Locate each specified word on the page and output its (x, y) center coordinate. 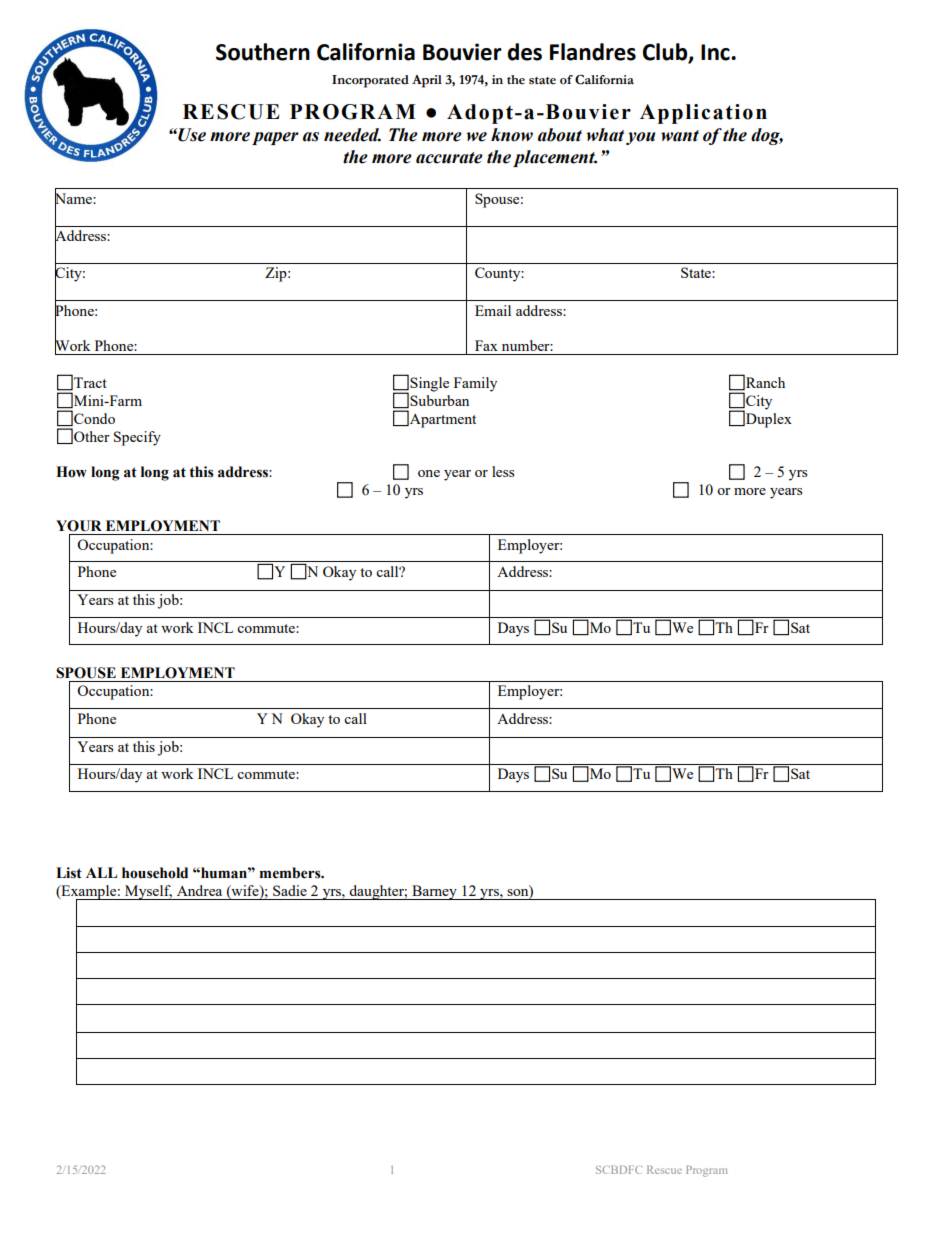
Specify (137, 438)
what (605, 135)
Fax (486, 345)
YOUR (79, 526)
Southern (263, 52)
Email (493, 310)
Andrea (199, 890)
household (155, 873)
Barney (434, 892)
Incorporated (370, 81)
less (503, 471)
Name (74, 198)
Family (475, 384)
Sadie (290, 890)
